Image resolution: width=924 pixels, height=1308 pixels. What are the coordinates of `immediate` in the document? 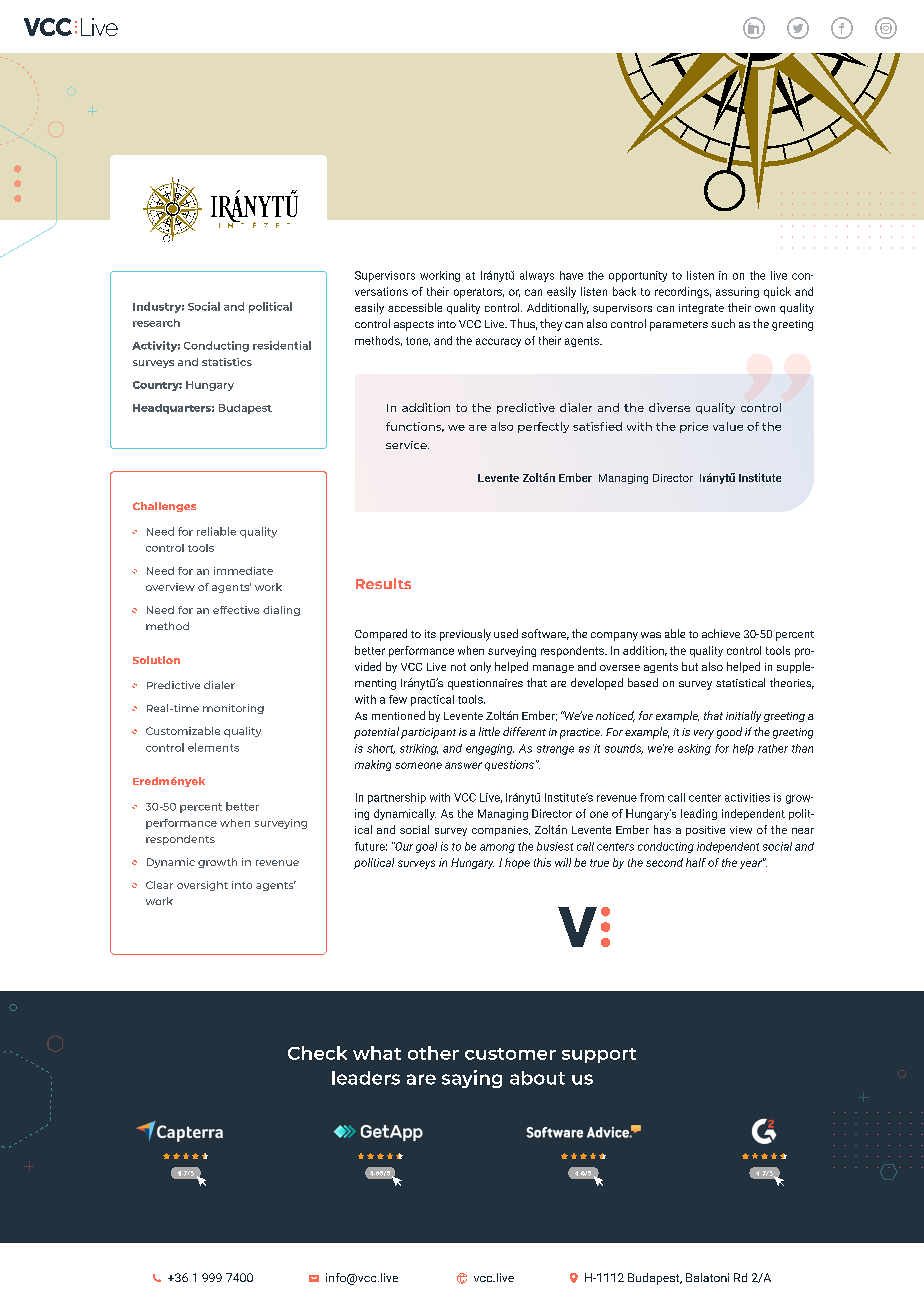 It's located at (243, 571).
